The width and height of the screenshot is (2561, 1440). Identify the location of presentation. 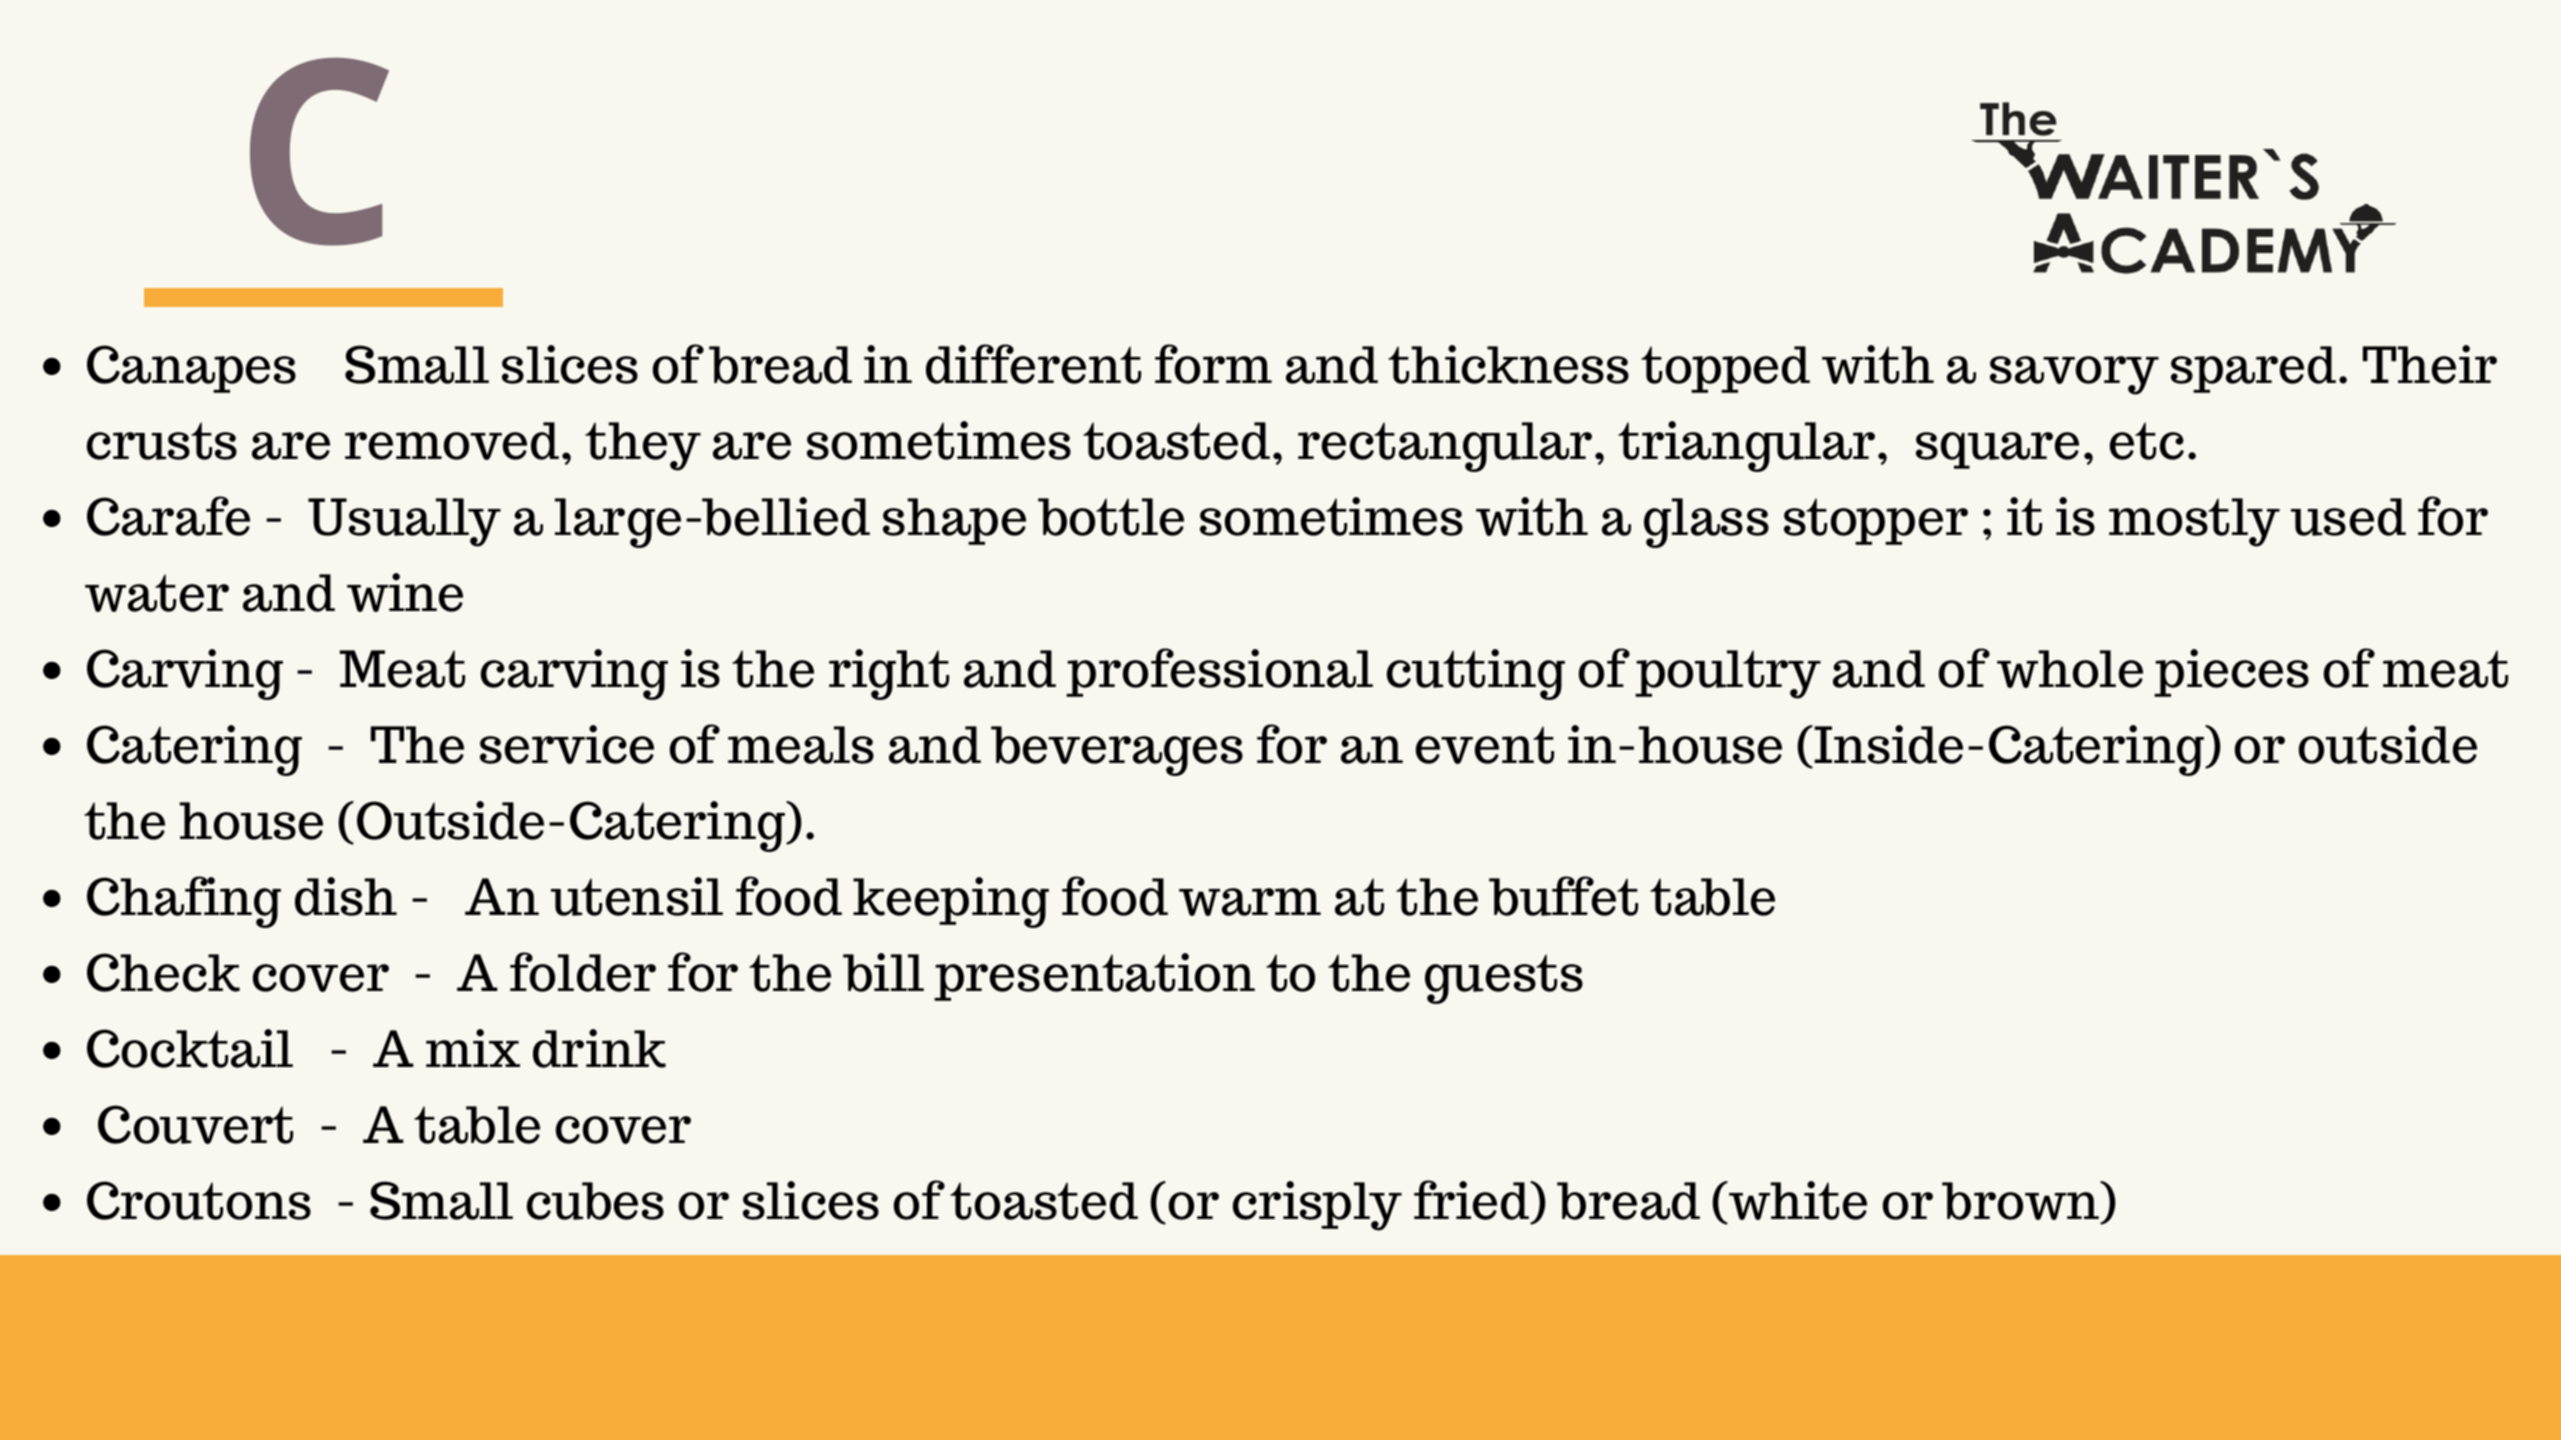
(1094, 977).
